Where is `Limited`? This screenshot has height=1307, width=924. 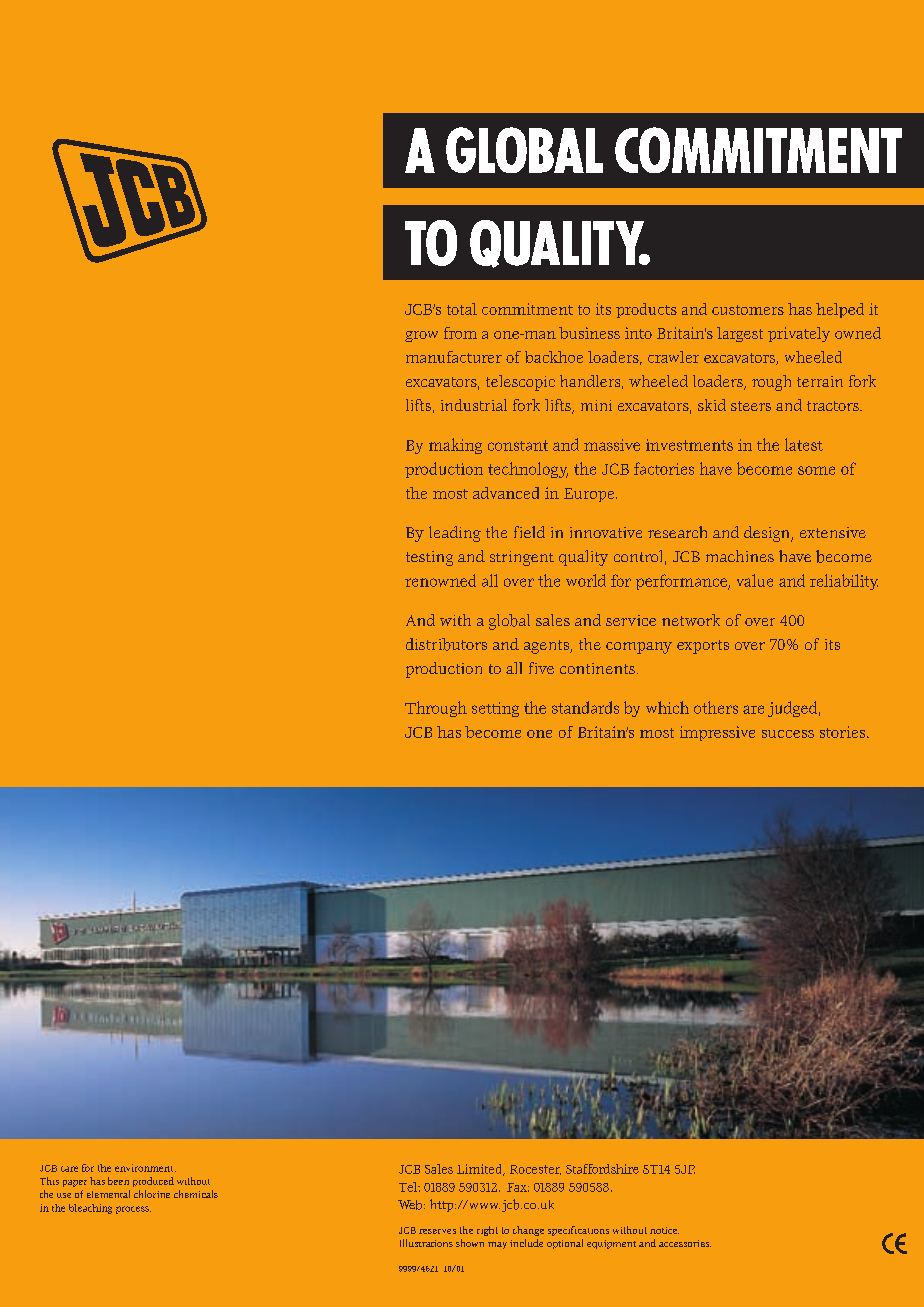 Limited is located at coordinates (481, 1170).
